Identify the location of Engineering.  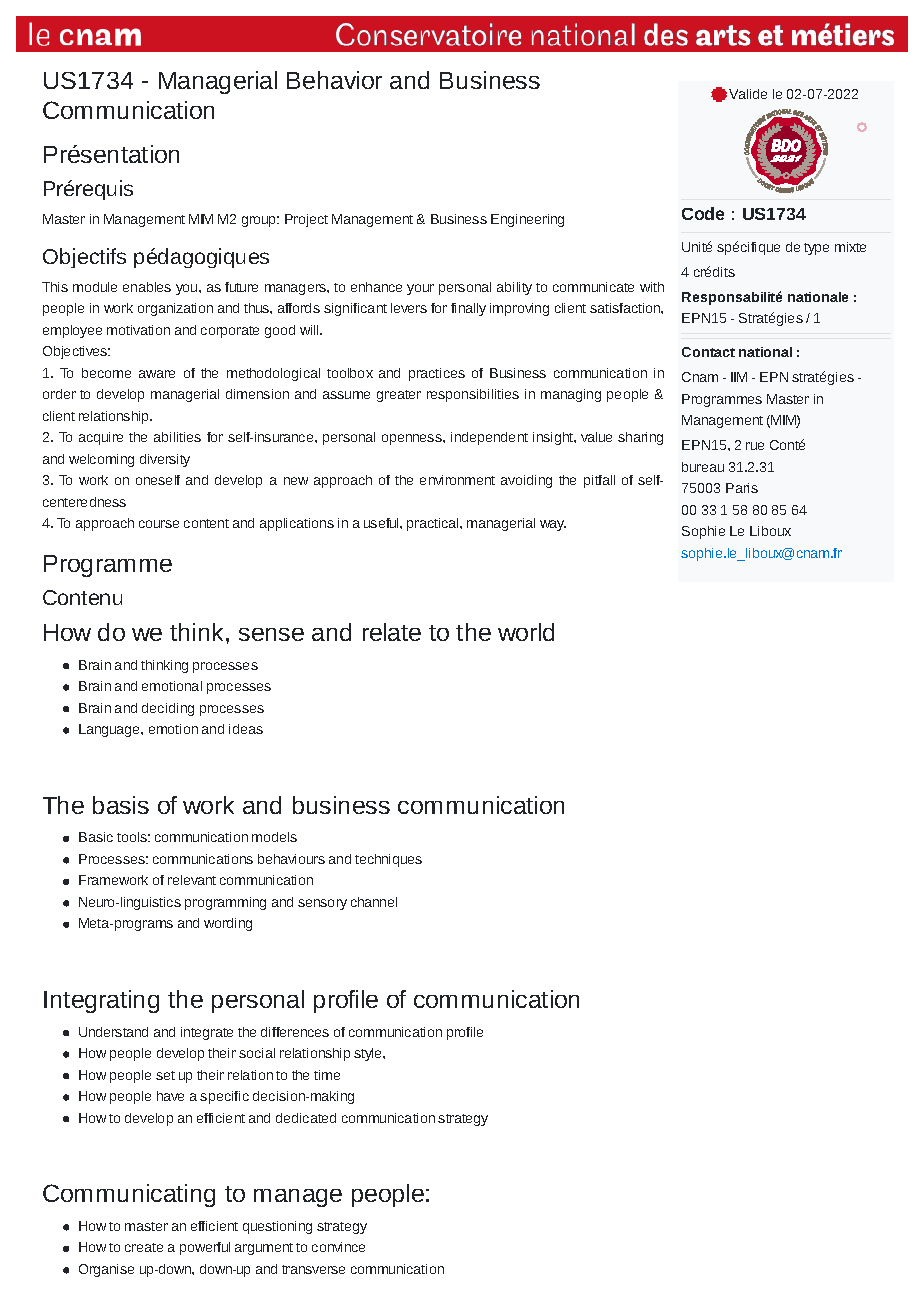
(527, 220).
